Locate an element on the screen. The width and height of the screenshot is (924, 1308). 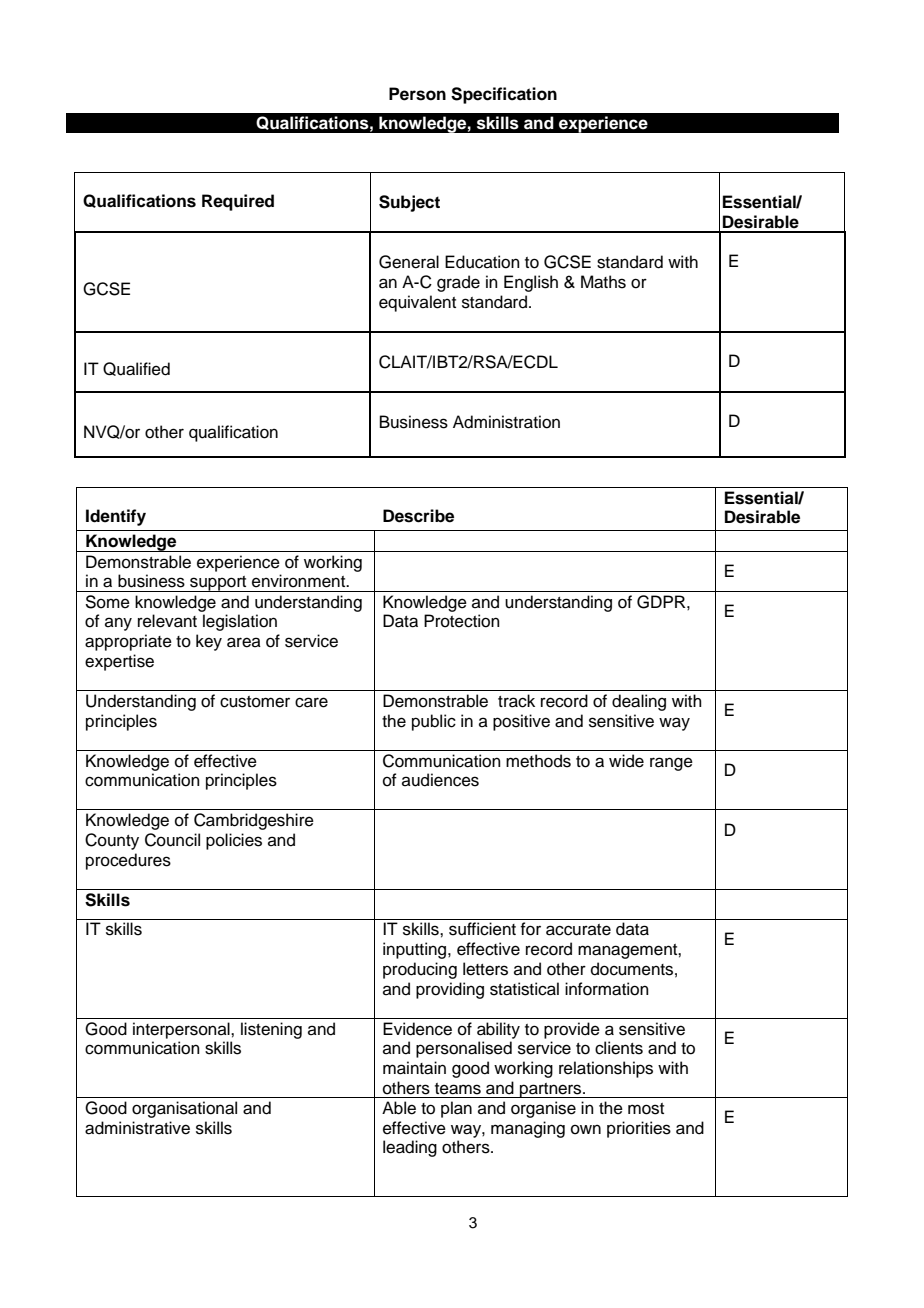
Protection is located at coordinates (462, 621).
